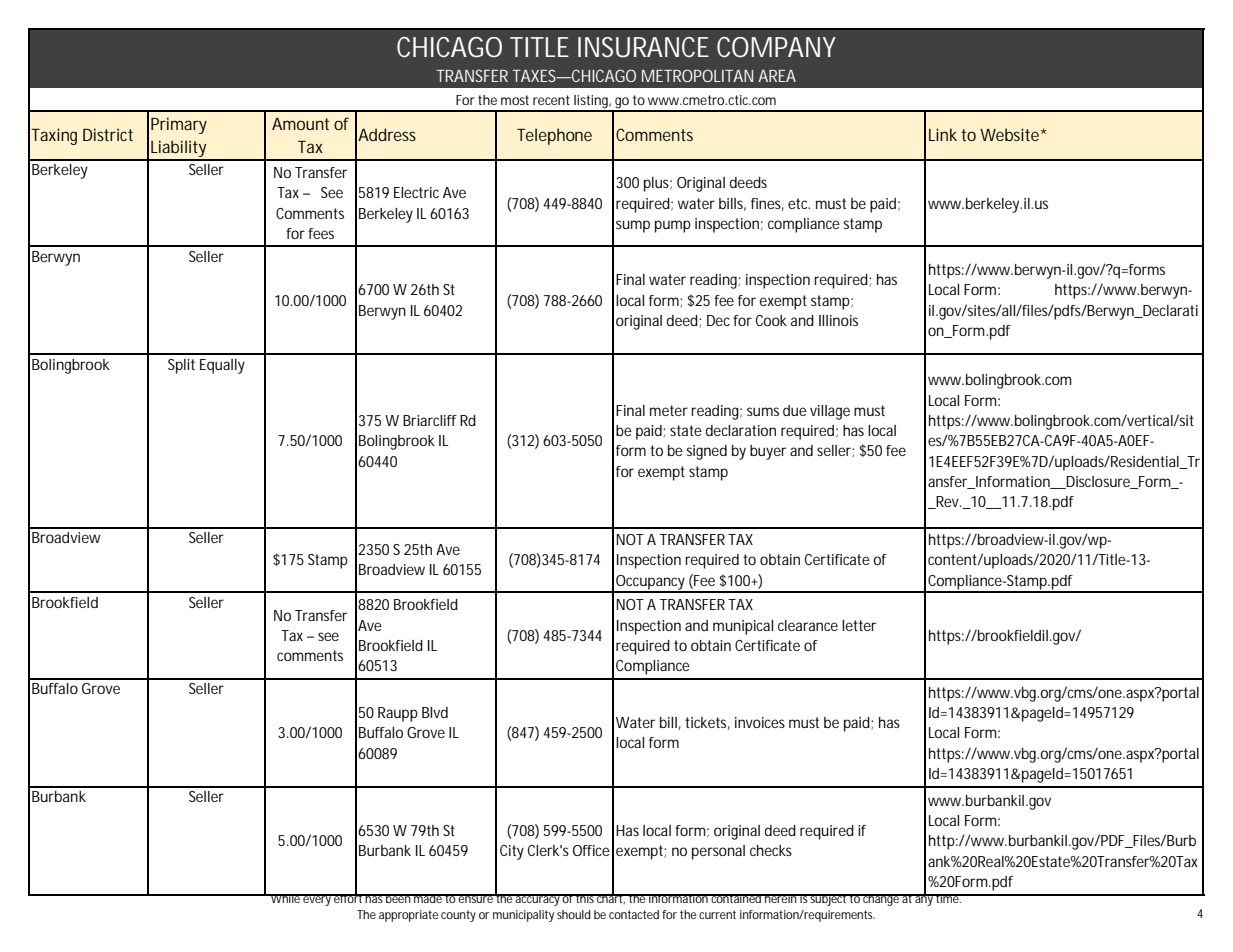 This screenshot has width=1233, height=952. I want to click on Split, so click(181, 366).
